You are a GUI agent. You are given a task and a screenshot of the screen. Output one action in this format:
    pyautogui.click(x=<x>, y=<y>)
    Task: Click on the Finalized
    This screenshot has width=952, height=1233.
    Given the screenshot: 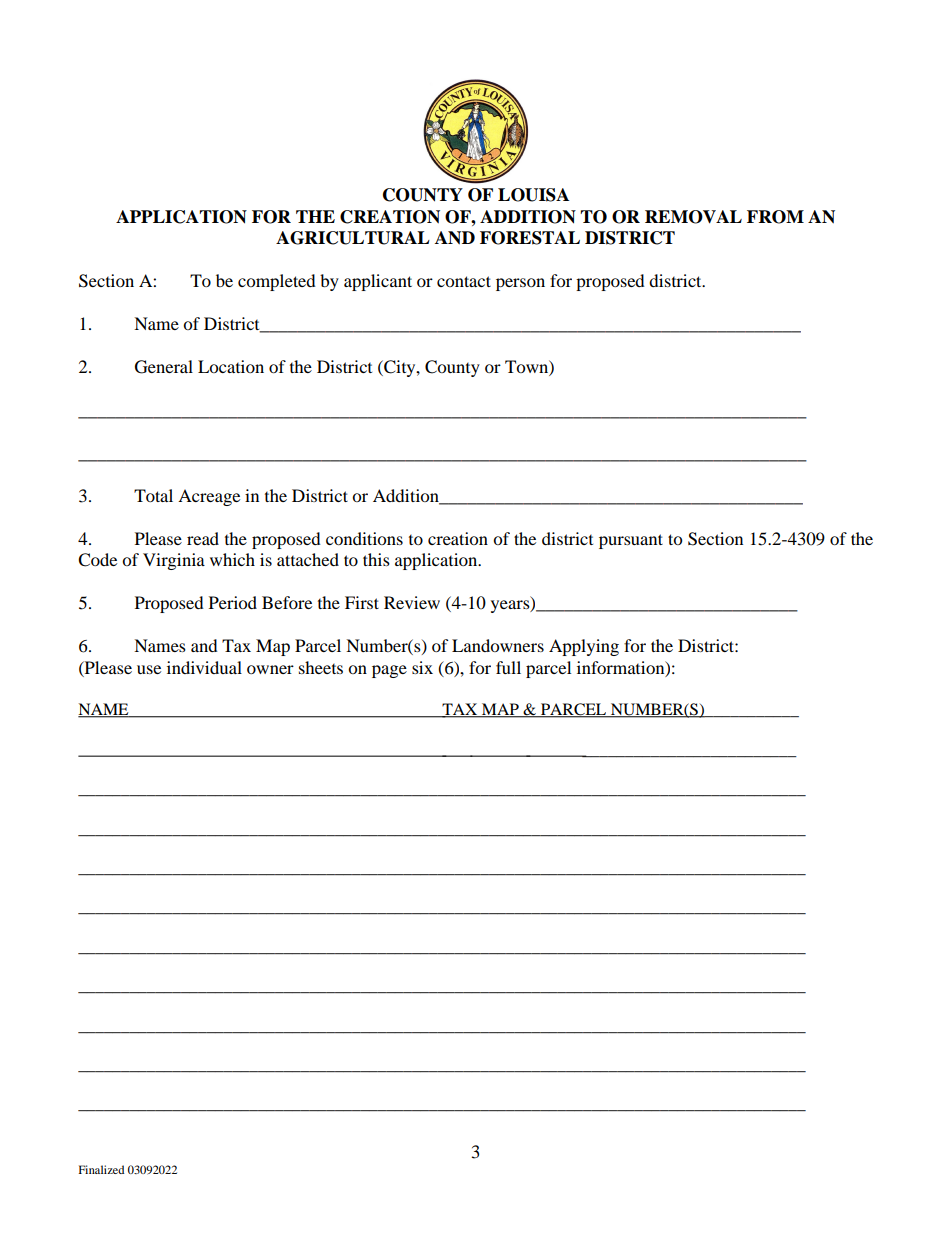 What is the action you would take?
    pyautogui.click(x=101, y=1169)
